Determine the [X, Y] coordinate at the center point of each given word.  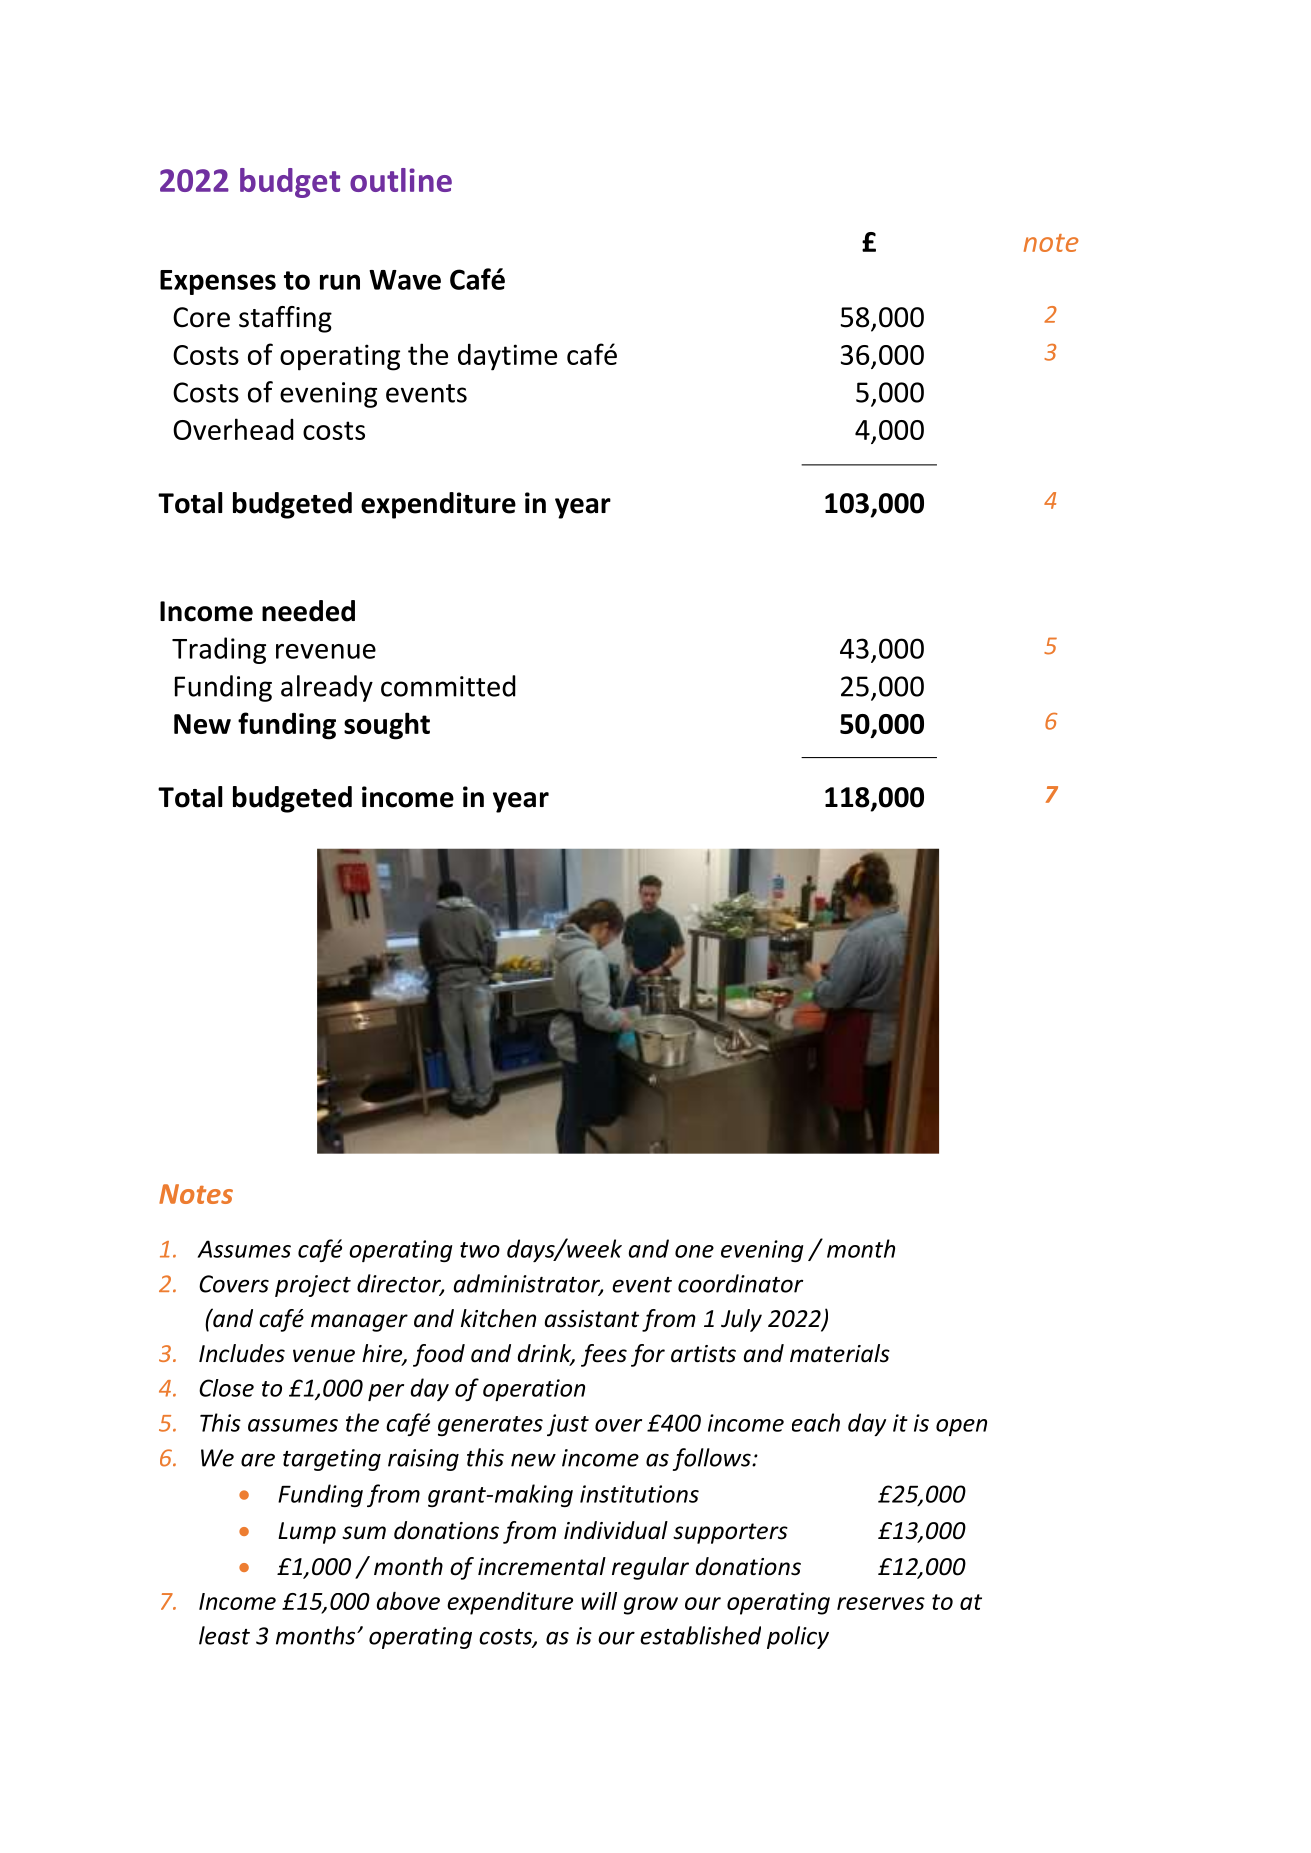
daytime [507, 357]
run [340, 282]
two [480, 1250]
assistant [592, 1319]
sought [387, 726]
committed [448, 686]
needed [308, 611]
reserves [881, 1603]
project [313, 1286]
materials [840, 1353]
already [327, 688]
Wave [405, 280]
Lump [307, 1533]
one [694, 1251]
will [599, 1601]
